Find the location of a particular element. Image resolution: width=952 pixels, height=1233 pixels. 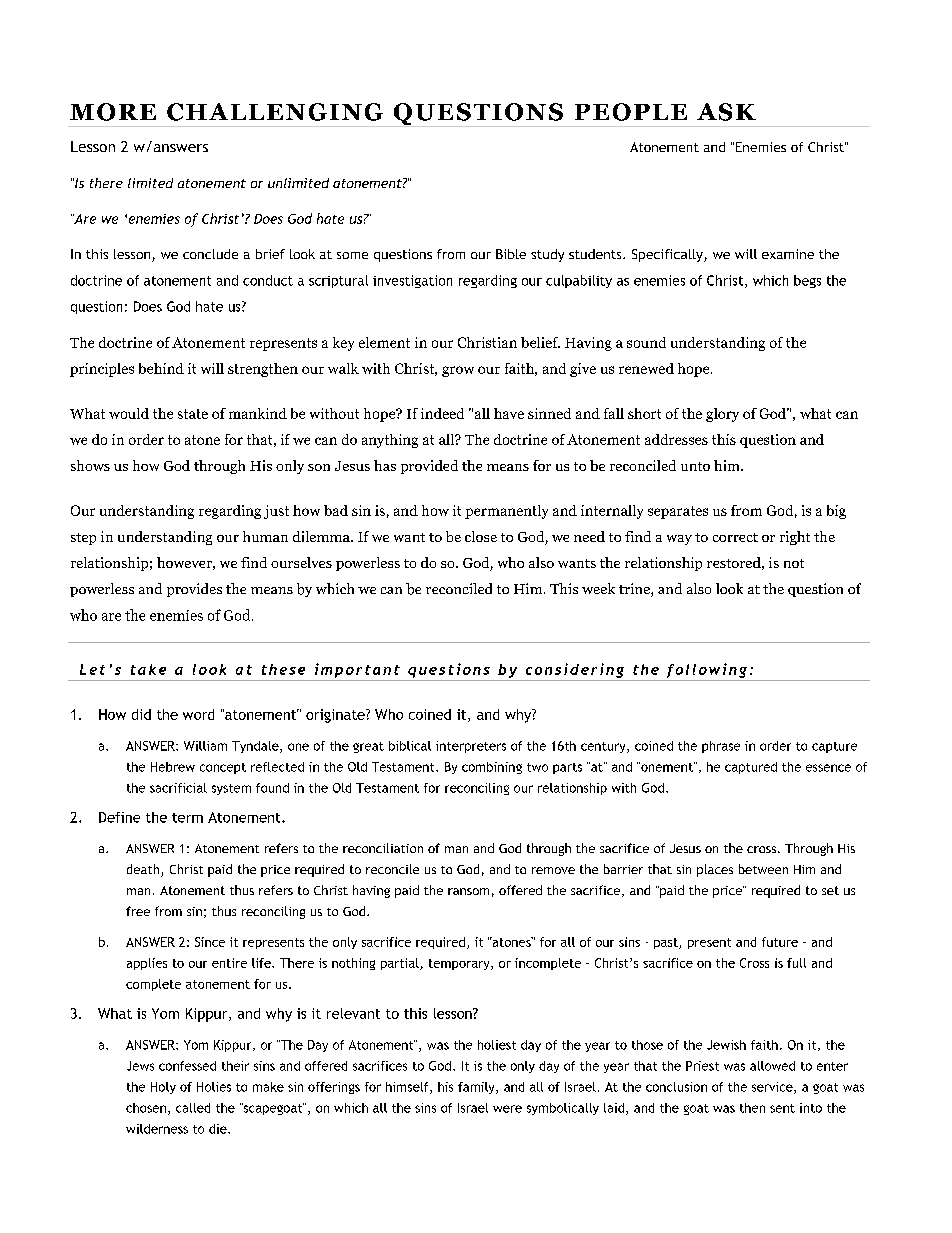

Bible is located at coordinates (511, 254).
